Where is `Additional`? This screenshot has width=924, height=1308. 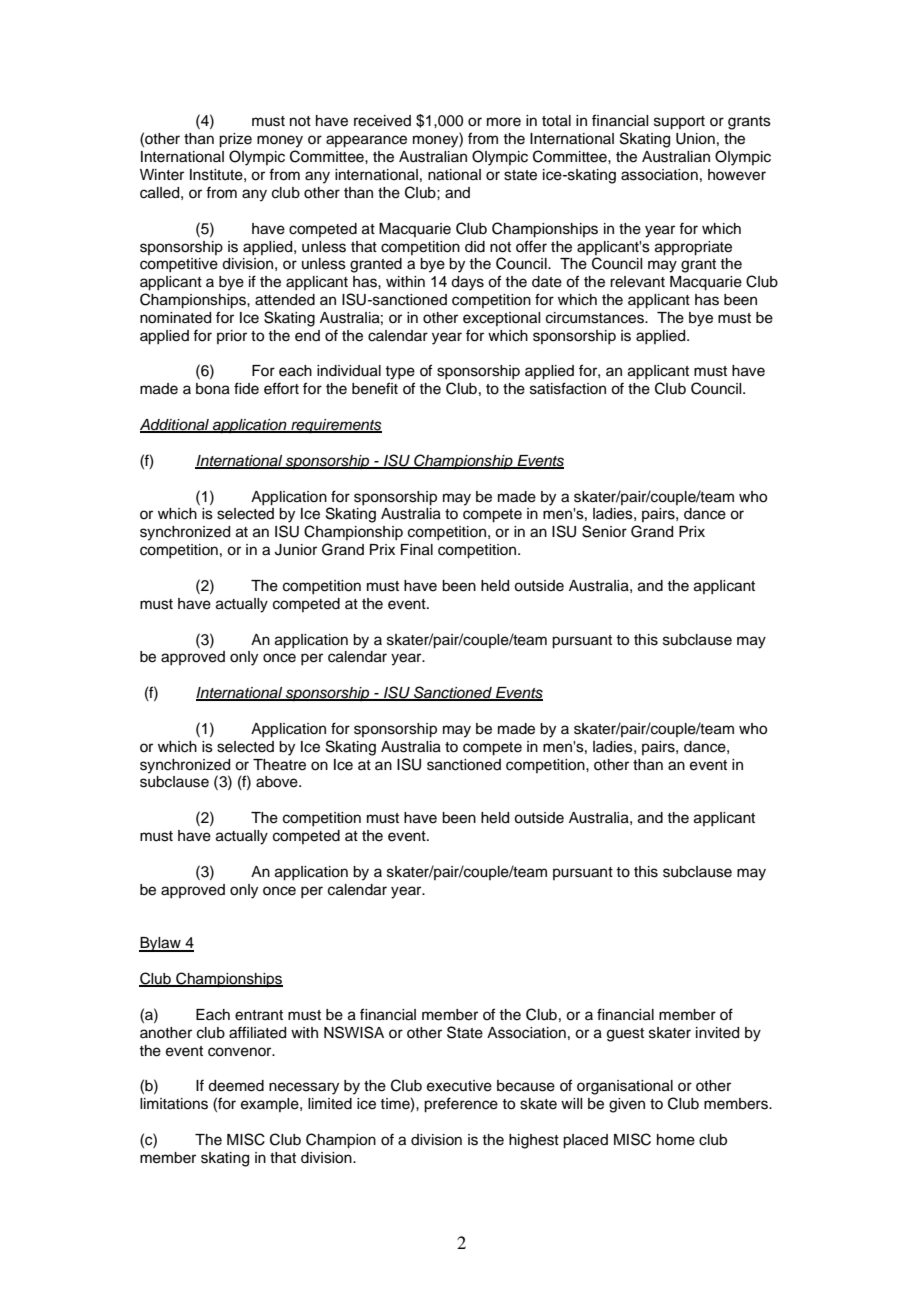
Additional is located at coordinates (176, 426).
